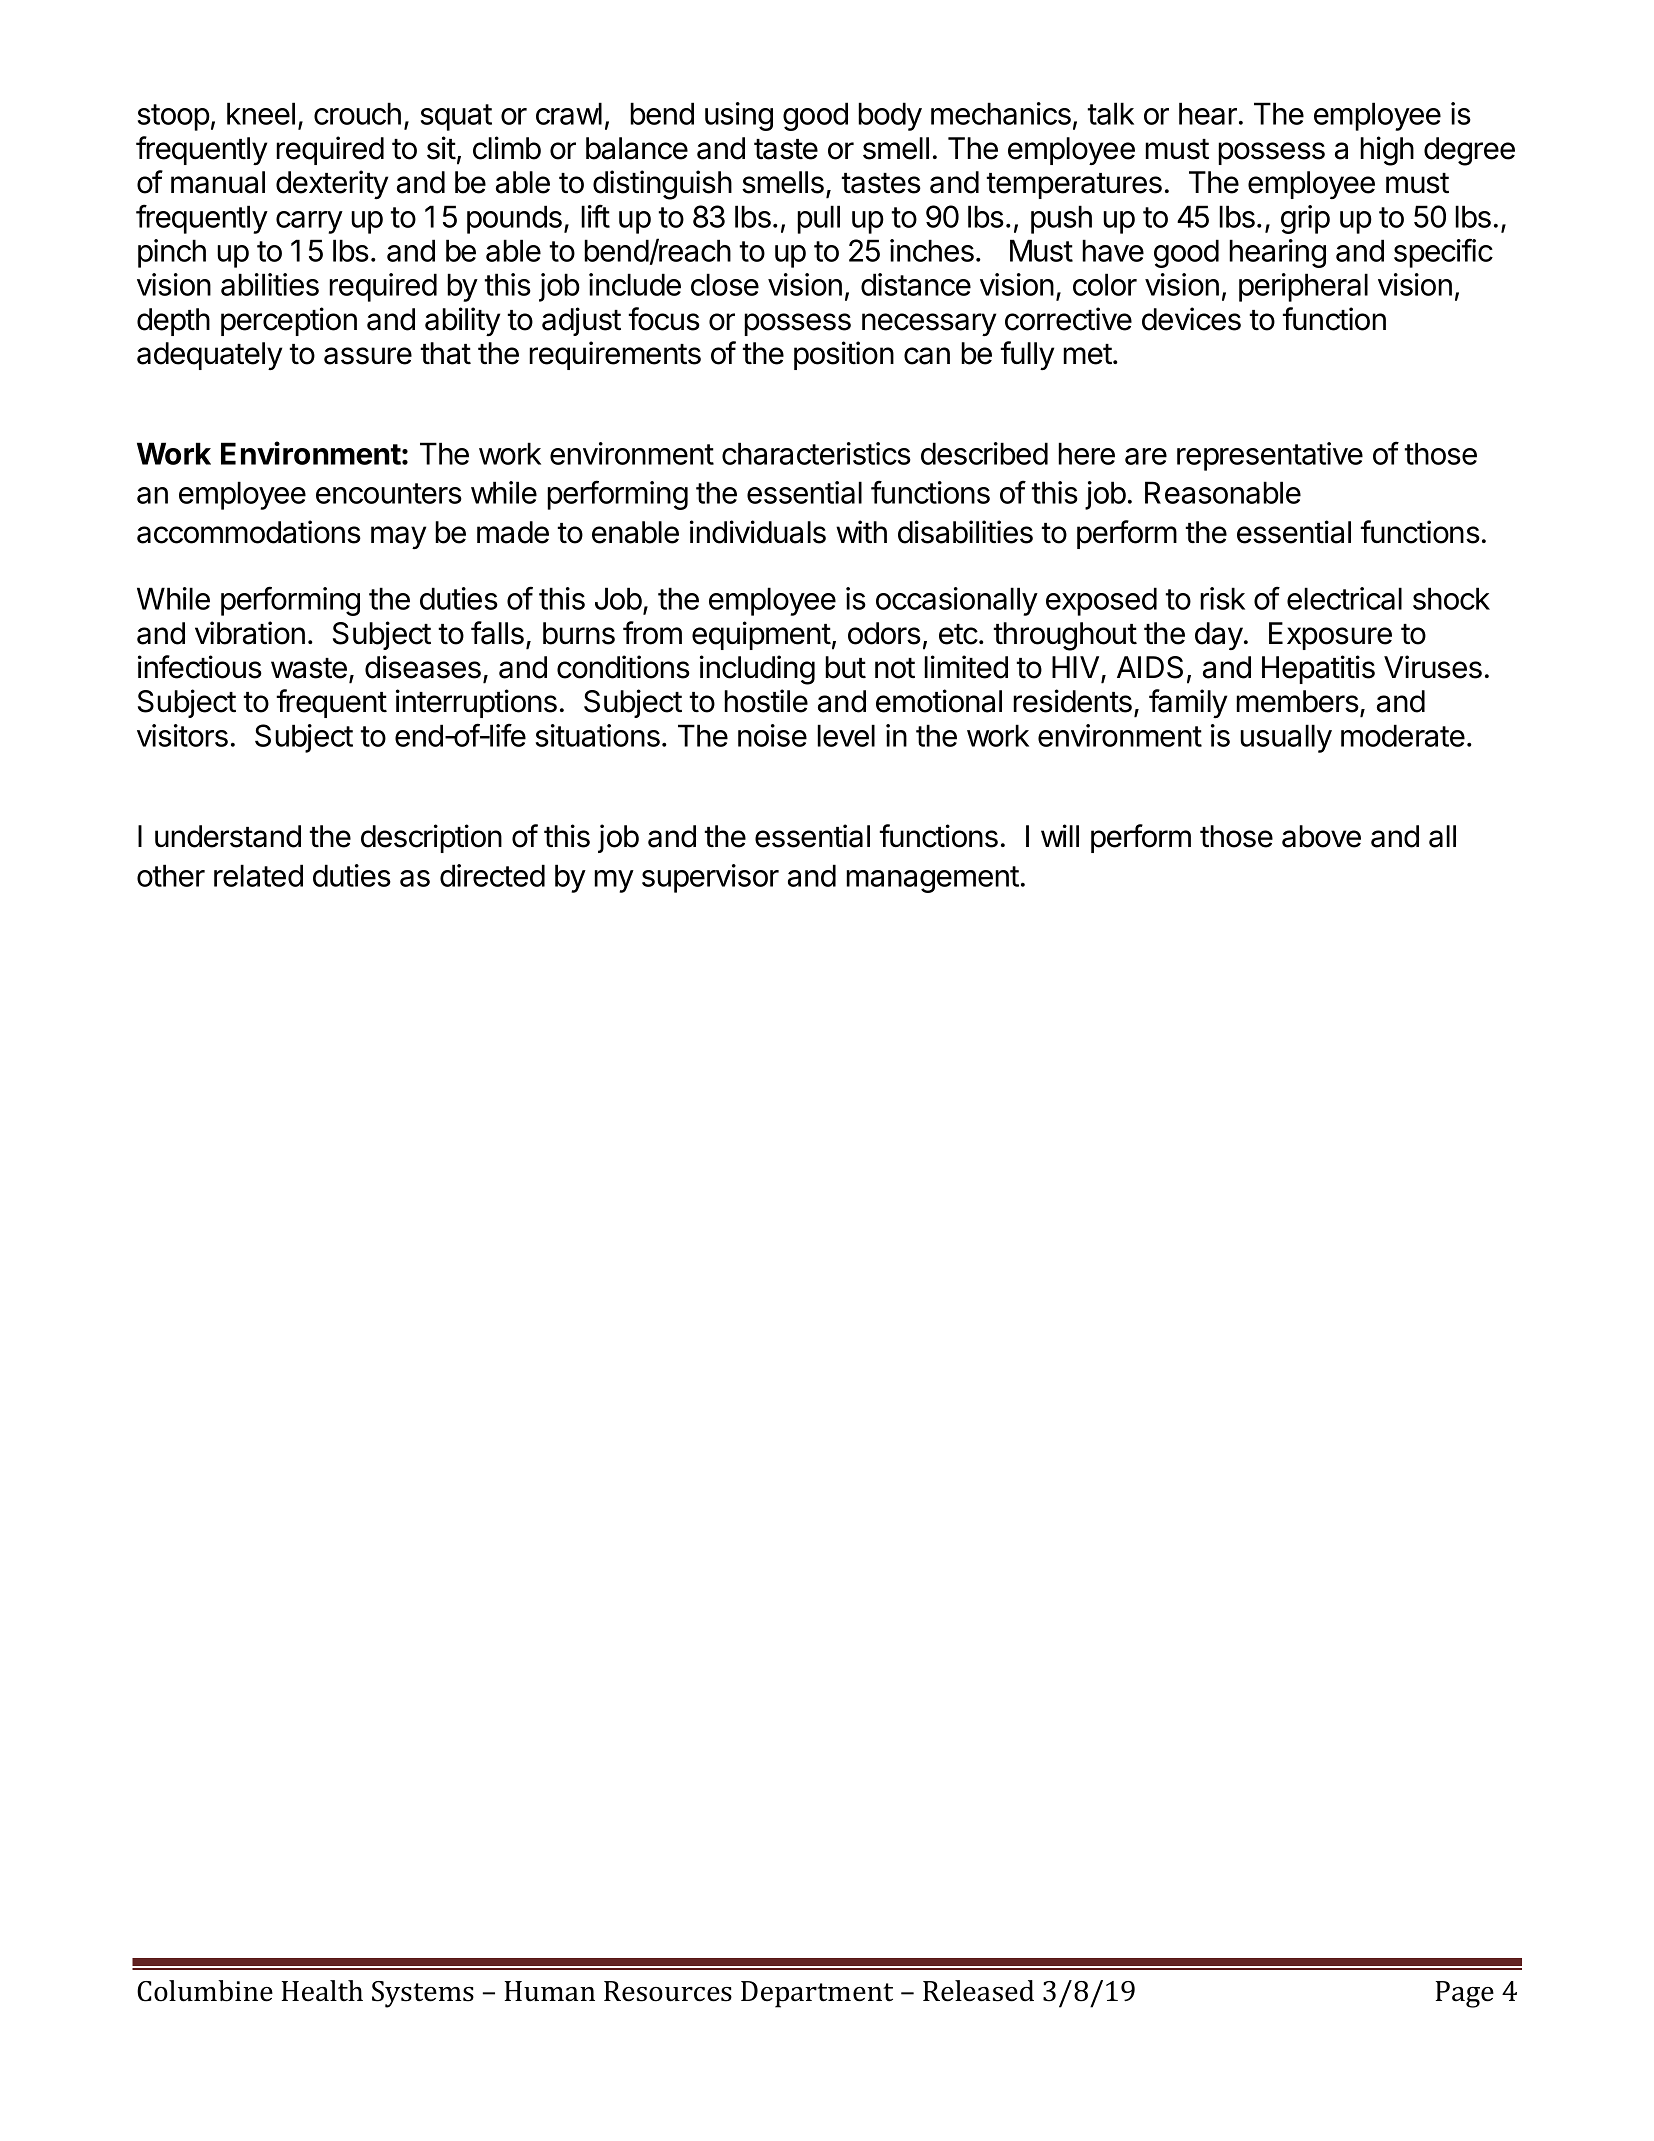 Image resolution: width=1654 pixels, height=2141 pixels. What do you see at coordinates (710, 878) in the screenshot?
I see `supervisor` at bounding box center [710, 878].
